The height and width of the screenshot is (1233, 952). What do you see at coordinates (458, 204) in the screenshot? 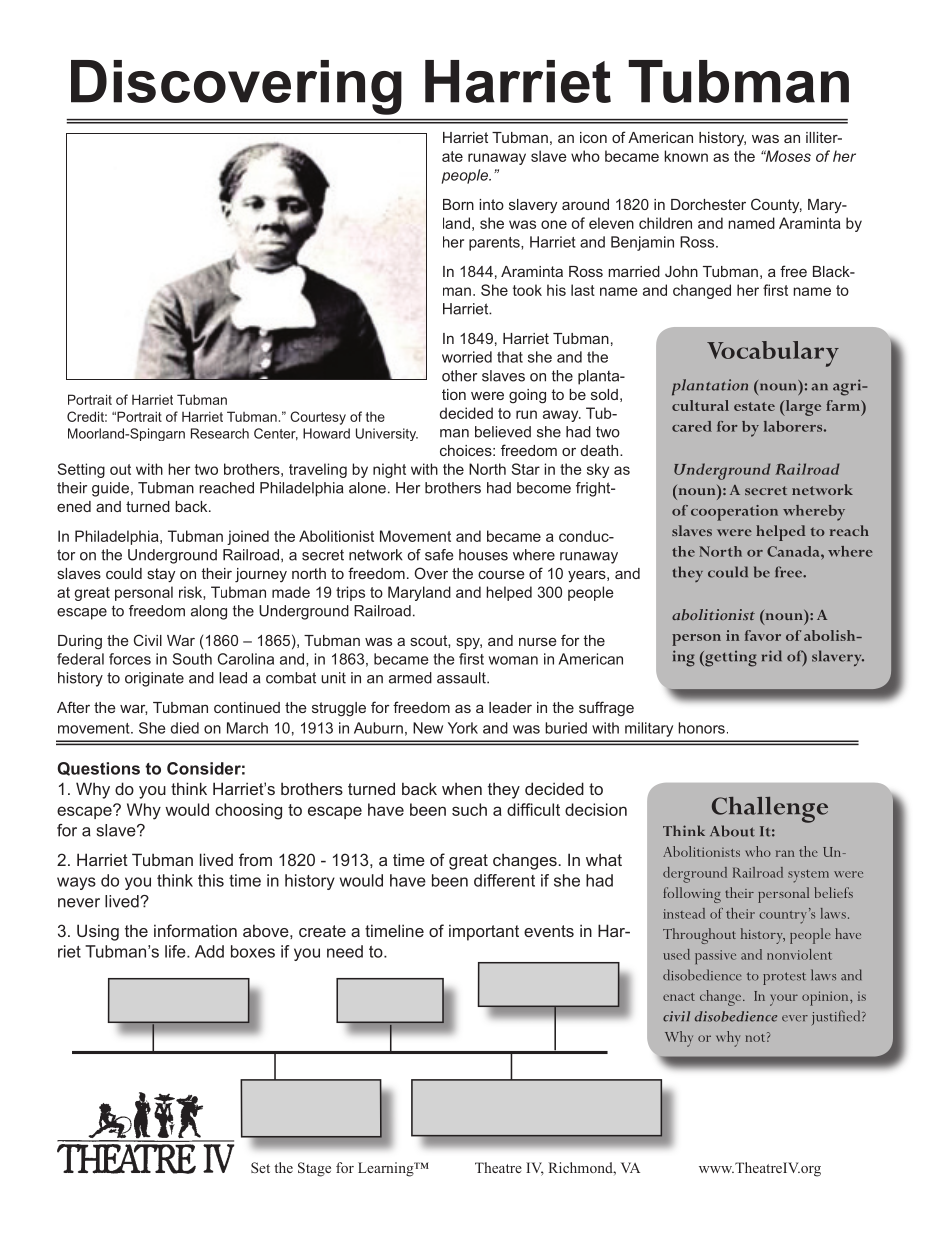
I see `Born` at bounding box center [458, 204].
